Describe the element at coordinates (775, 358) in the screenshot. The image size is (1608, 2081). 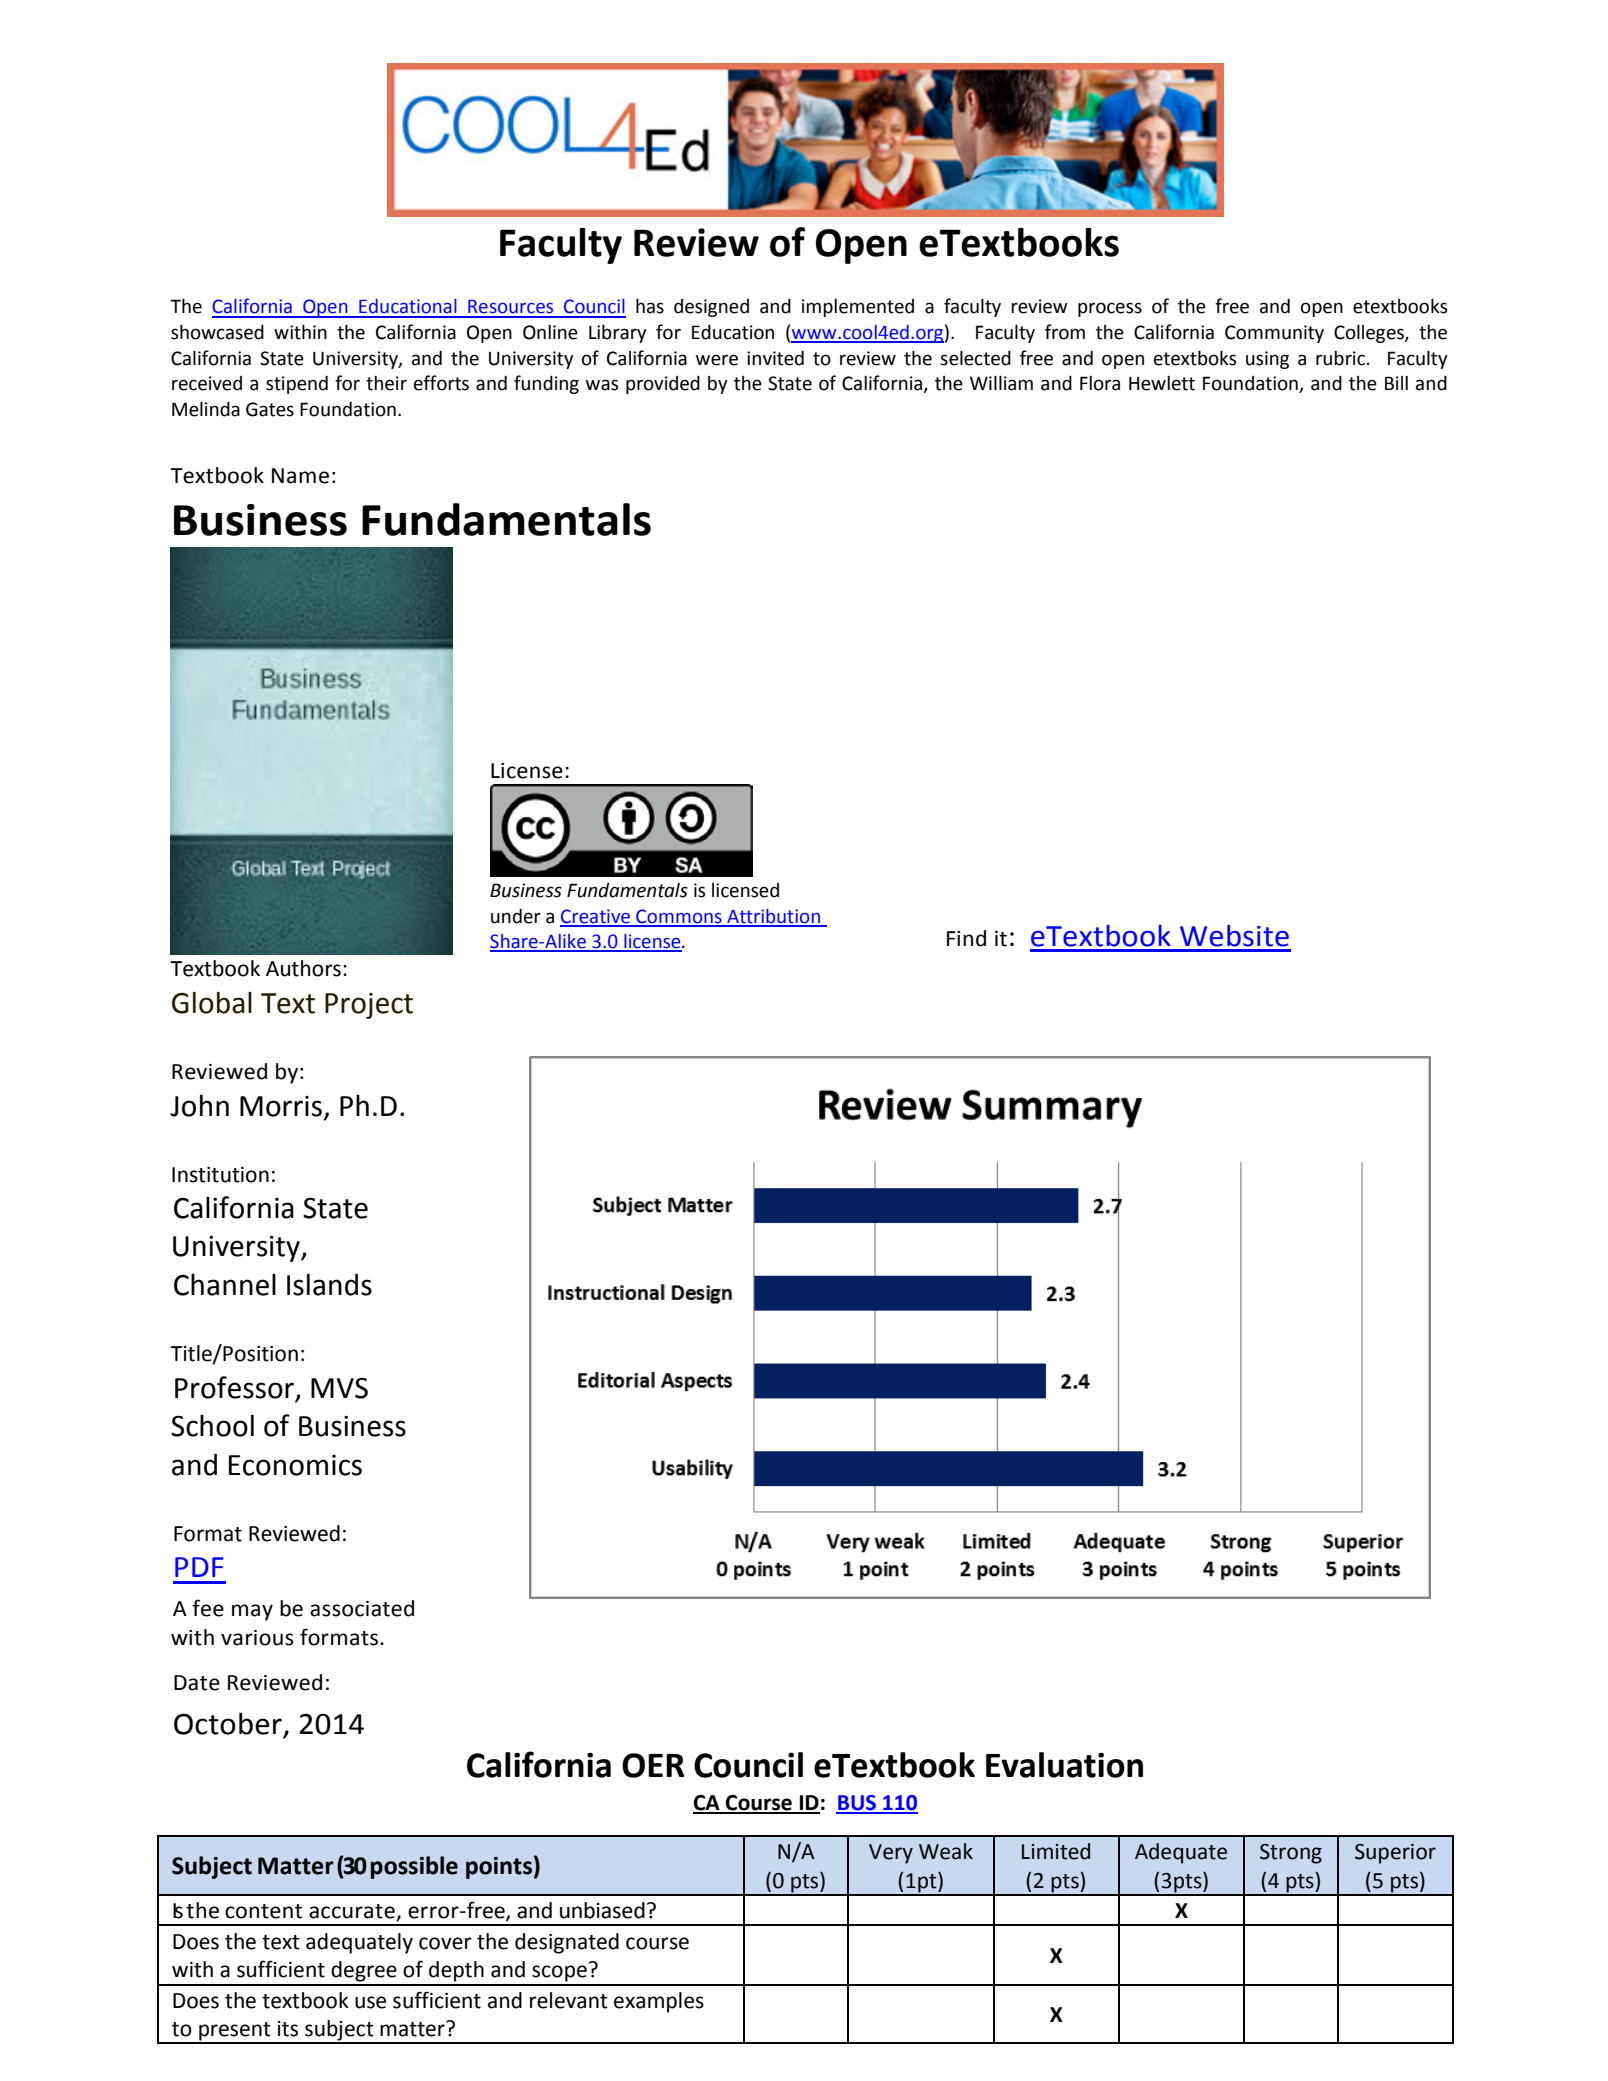
I see `invited` at that location.
